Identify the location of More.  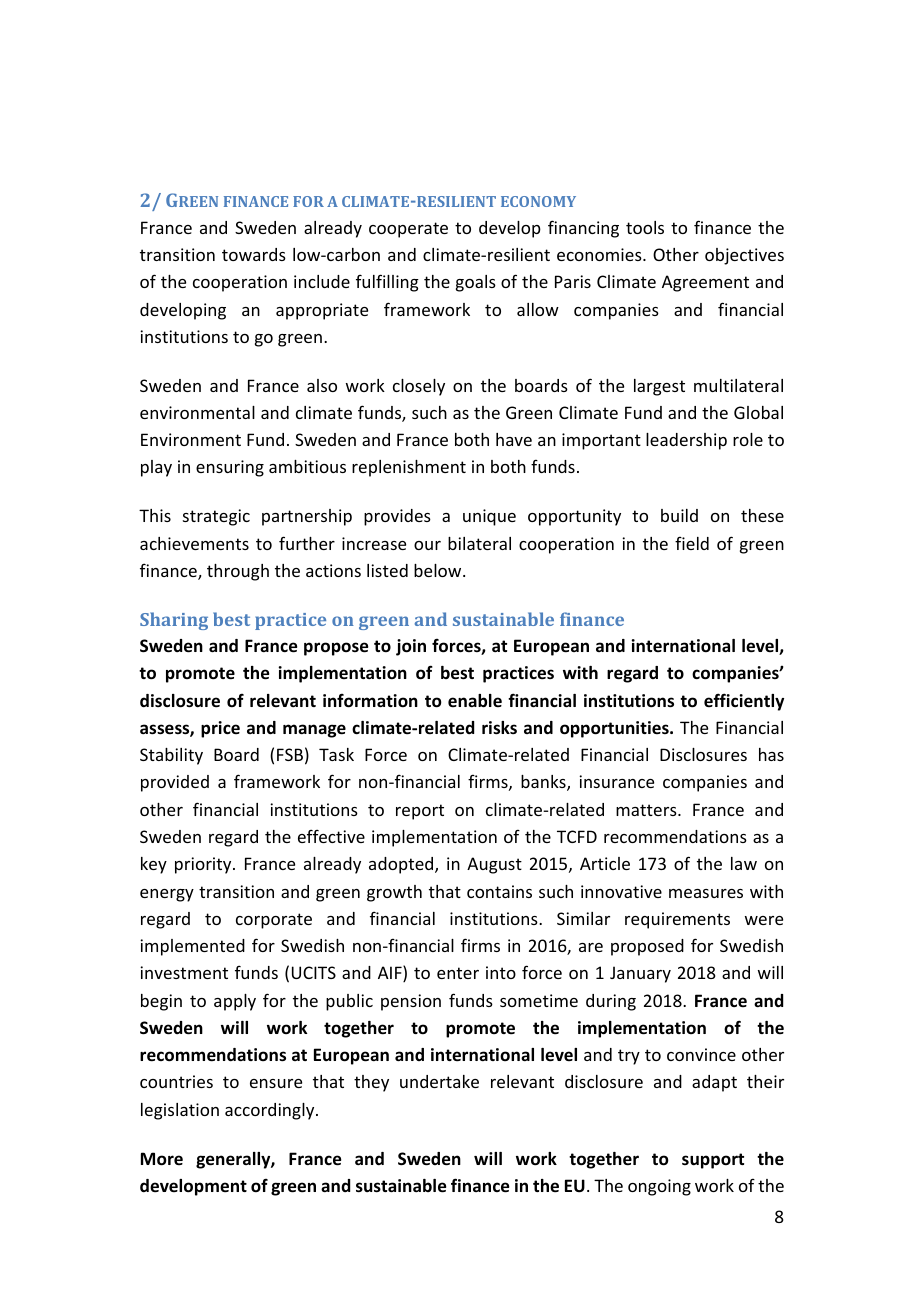
(162, 1159).
